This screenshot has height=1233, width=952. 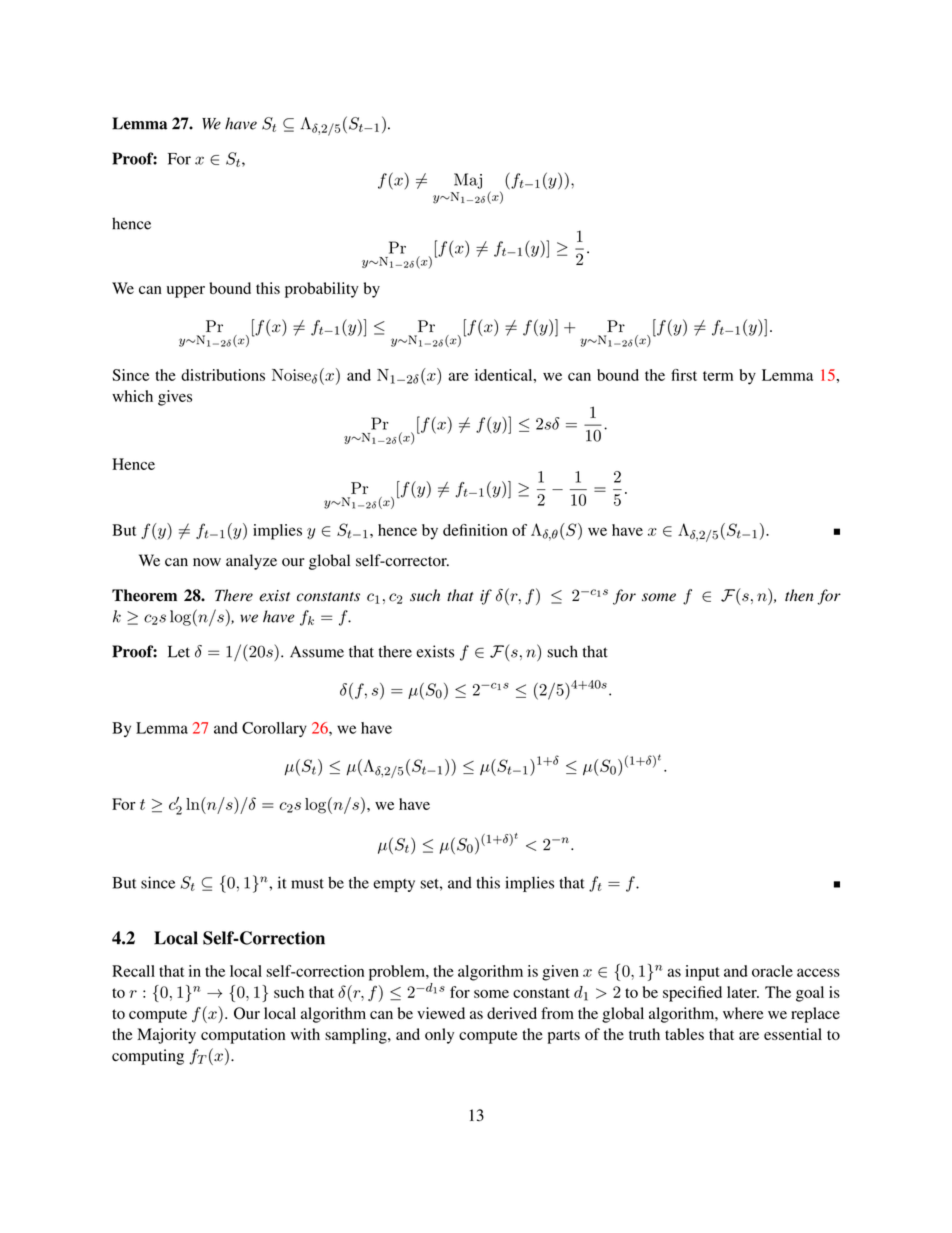 What do you see at coordinates (322, 290) in the screenshot?
I see `probability` at bounding box center [322, 290].
